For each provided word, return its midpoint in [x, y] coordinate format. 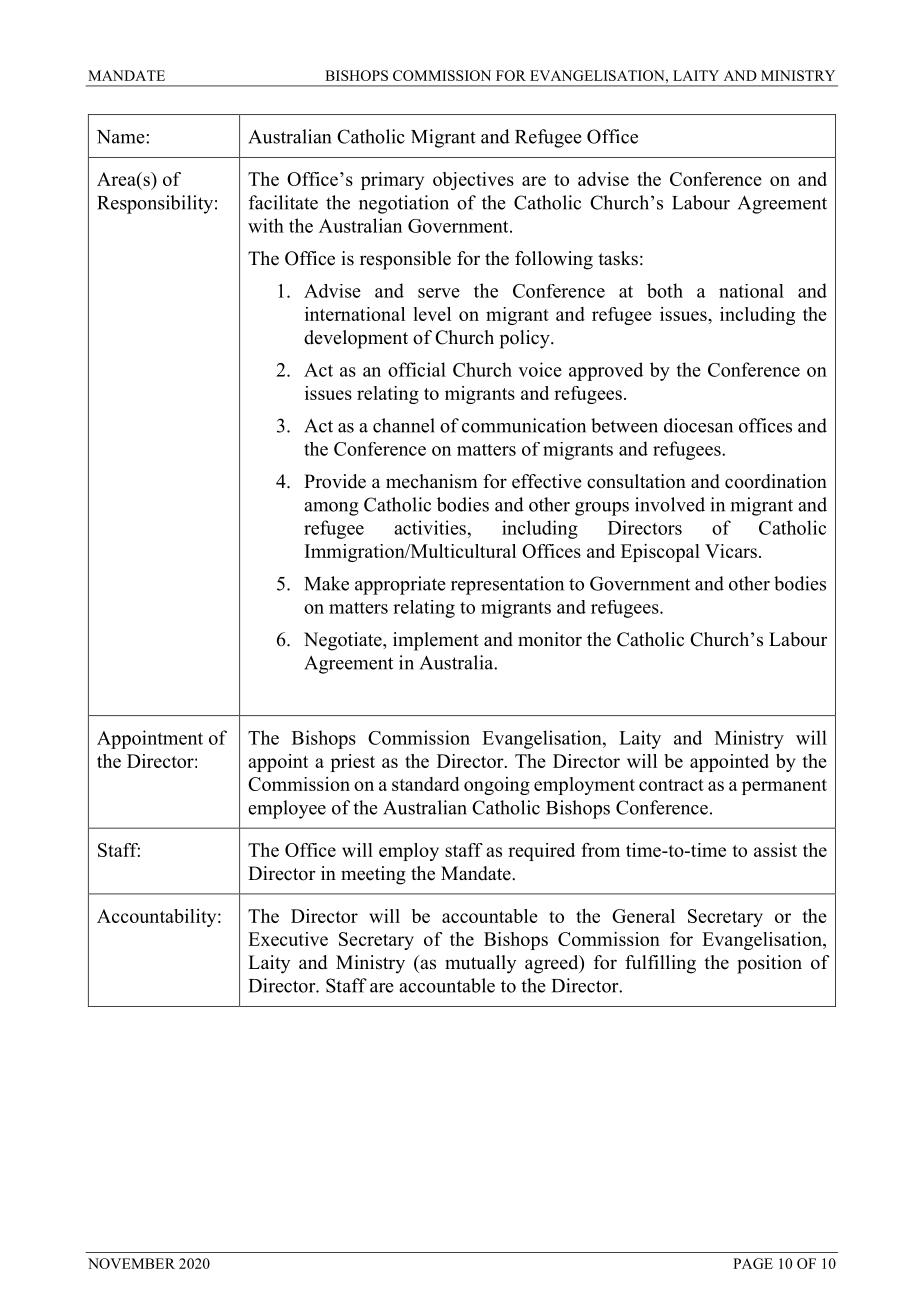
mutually [480, 964]
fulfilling [660, 964]
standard [426, 784]
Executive [288, 939]
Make [326, 583]
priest [353, 763]
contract [671, 785]
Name [122, 137]
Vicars [731, 551]
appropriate [400, 585]
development [356, 339]
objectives [473, 181]
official [417, 369]
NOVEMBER [131, 1263]
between [624, 425]
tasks [618, 258]
